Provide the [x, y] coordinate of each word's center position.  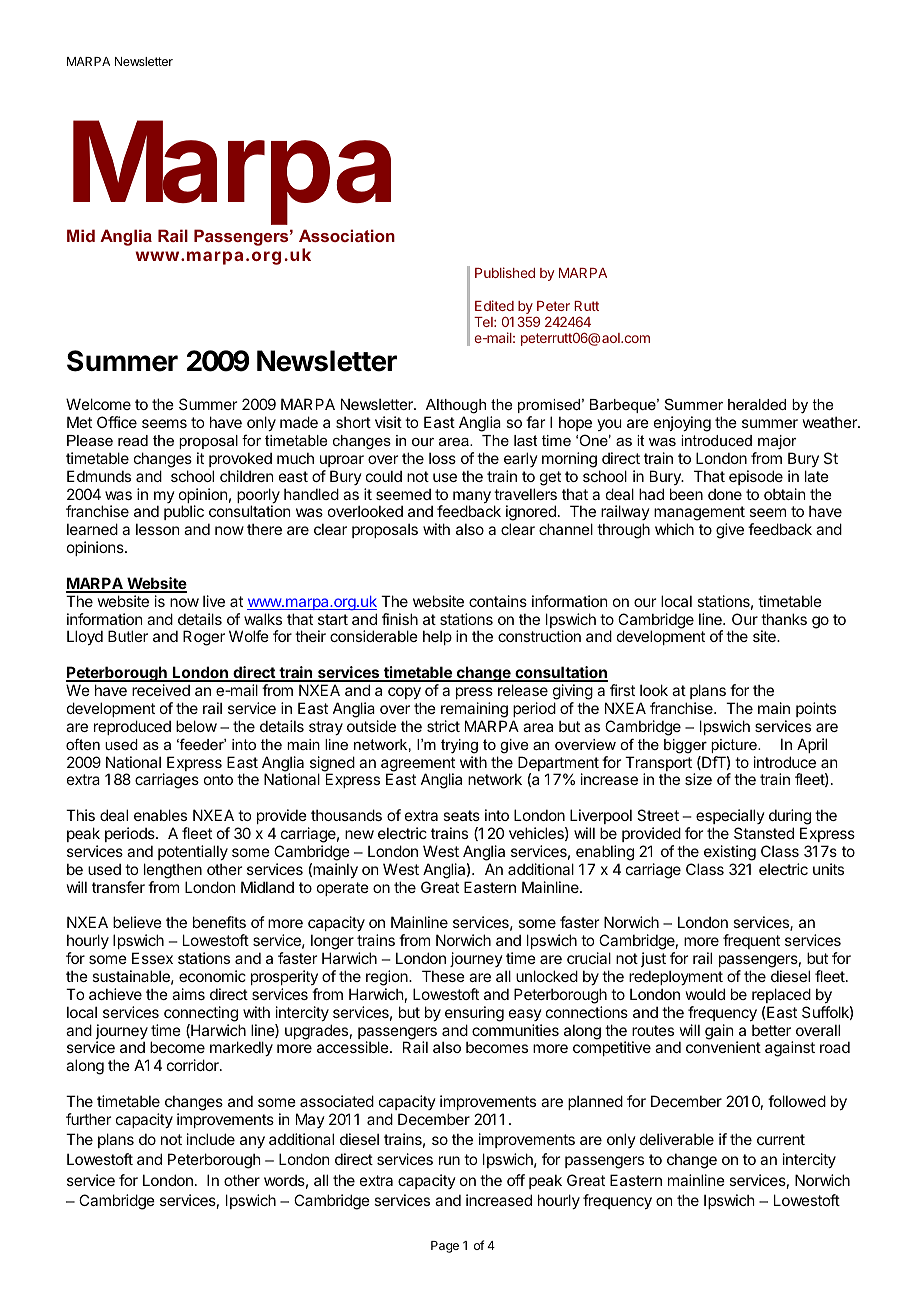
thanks [784, 619]
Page [445, 1247]
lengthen [173, 871]
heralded [757, 404]
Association [347, 235]
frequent [751, 941]
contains [498, 601]
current [781, 1139]
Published [505, 272]
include [211, 1139]
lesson [157, 529]
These [443, 976]
